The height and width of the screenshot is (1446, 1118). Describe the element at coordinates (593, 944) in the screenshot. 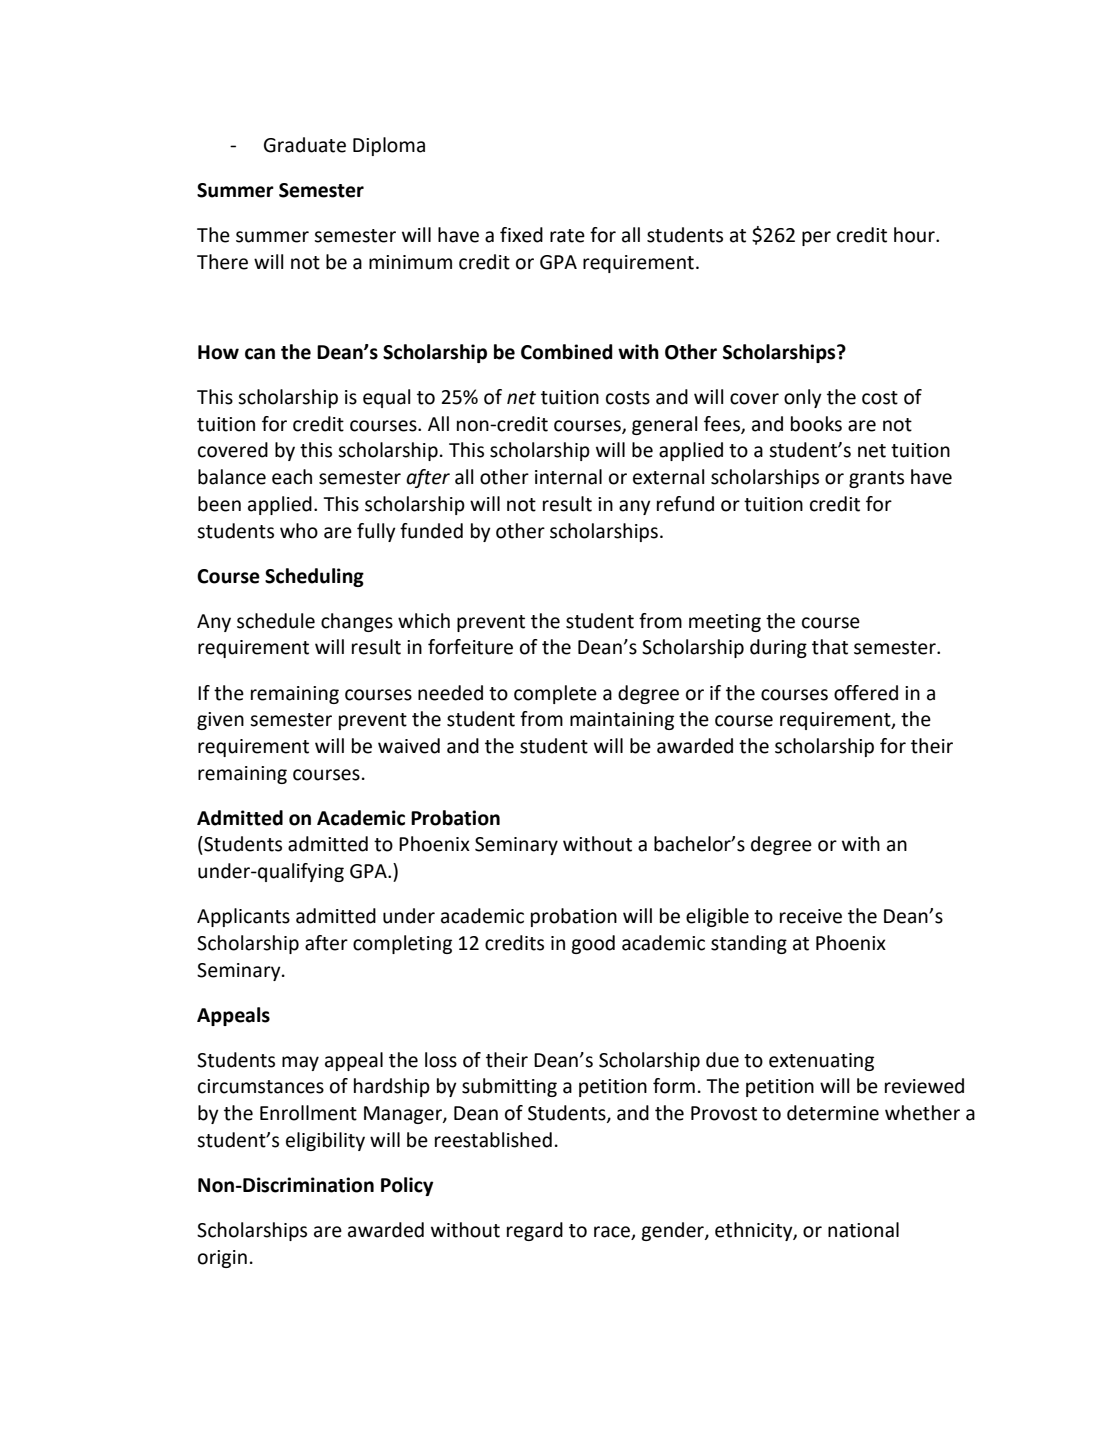

I see `good` at that location.
